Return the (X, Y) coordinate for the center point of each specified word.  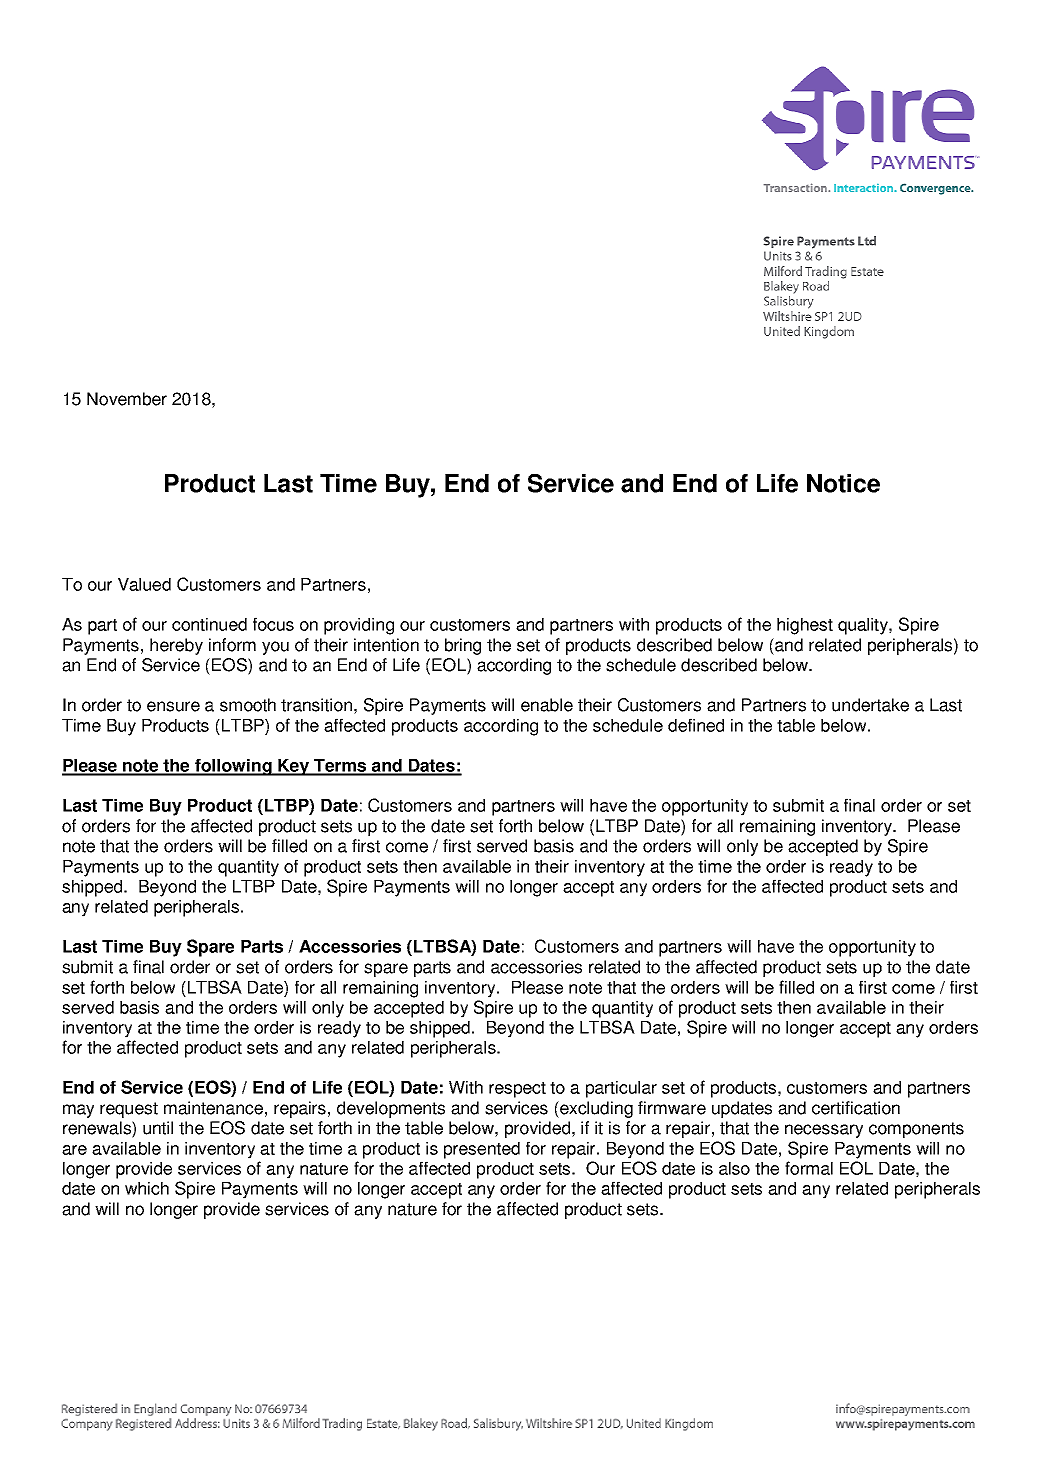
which (147, 1188)
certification (856, 1108)
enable (547, 705)
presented (482, 1150)
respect (517, 1090)
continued (209, 624)
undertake (870, 705)
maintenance (213, 1108)
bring (463, 646)
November (127, 399)
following (233, 767)
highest (805, 626)
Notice (843, 483)
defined (696, 725)
